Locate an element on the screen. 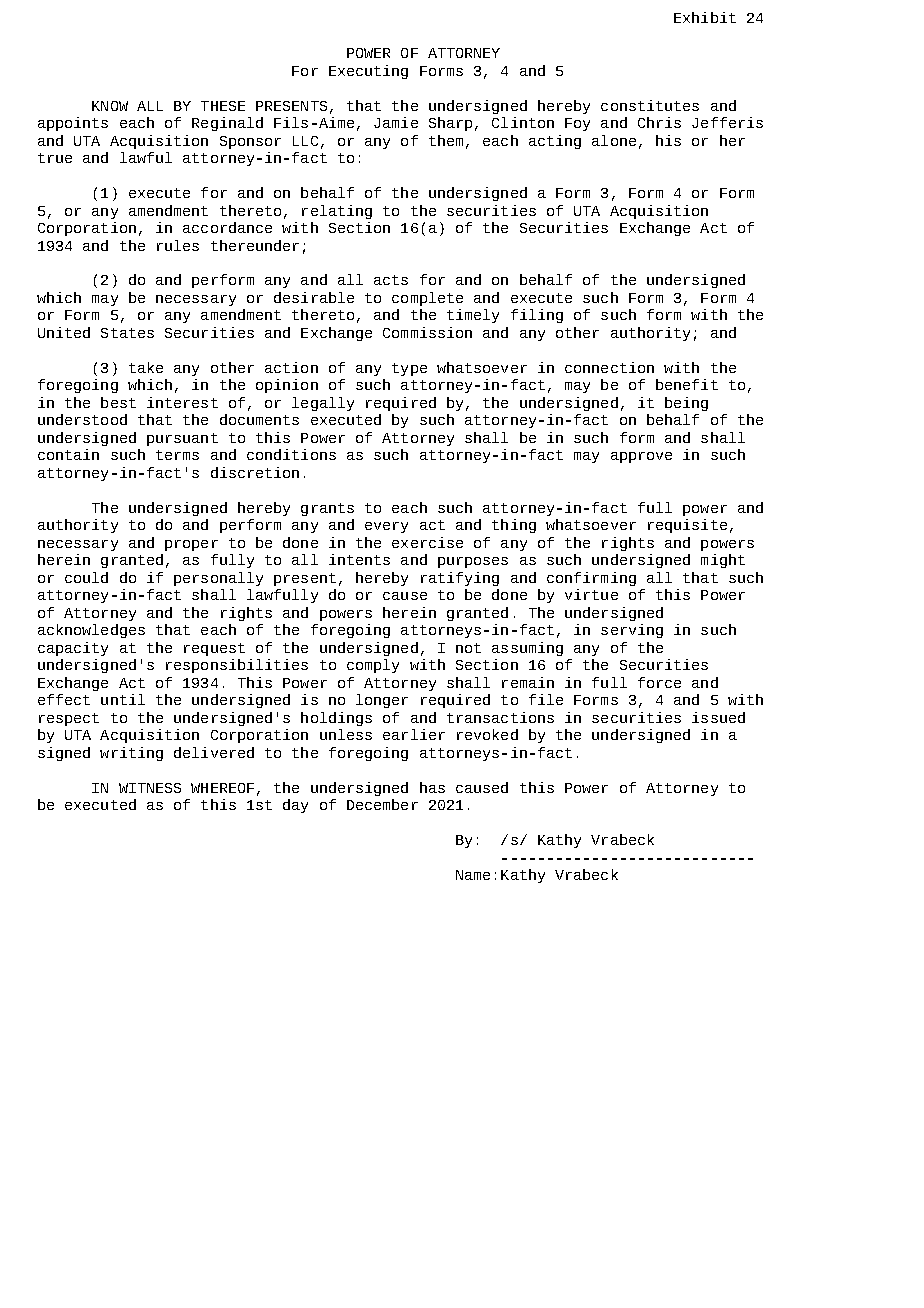 This screenshot has width=924, height=1308. Exhibit is located at coordinates (705, 17).
